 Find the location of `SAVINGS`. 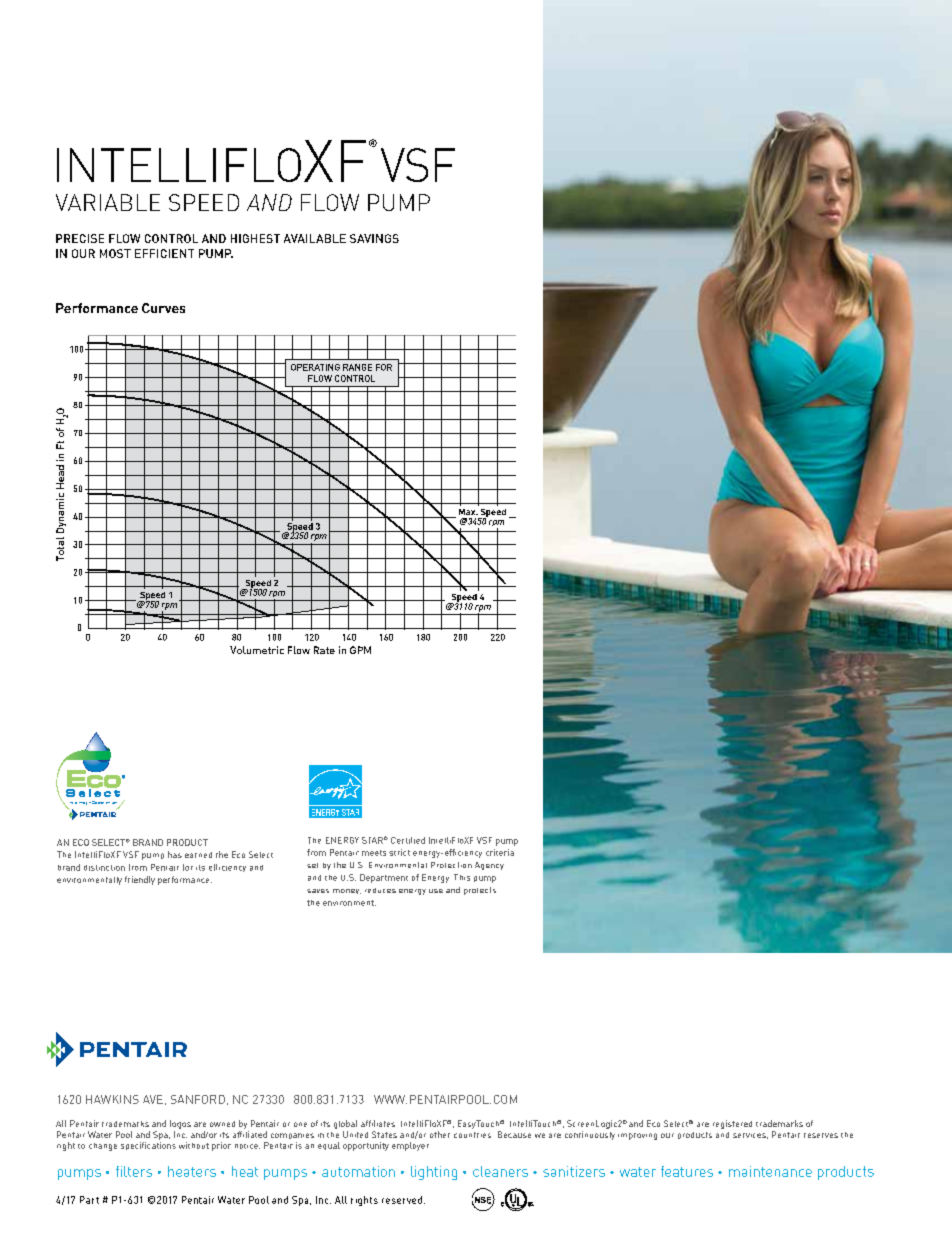

SAVINGS is located at coordinates (374, 238).
